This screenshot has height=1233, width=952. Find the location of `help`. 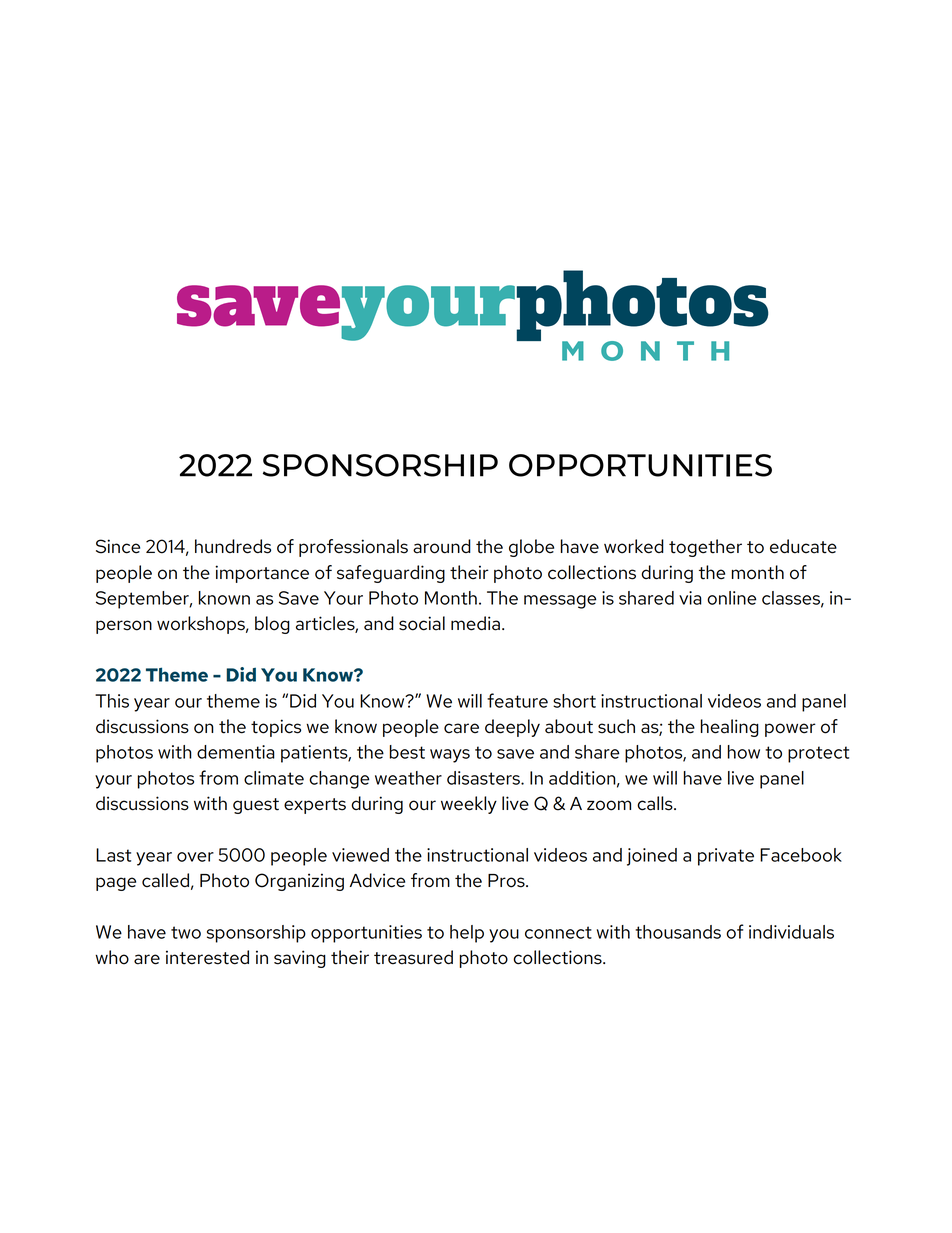

help is located at coordinates (467, 934).
